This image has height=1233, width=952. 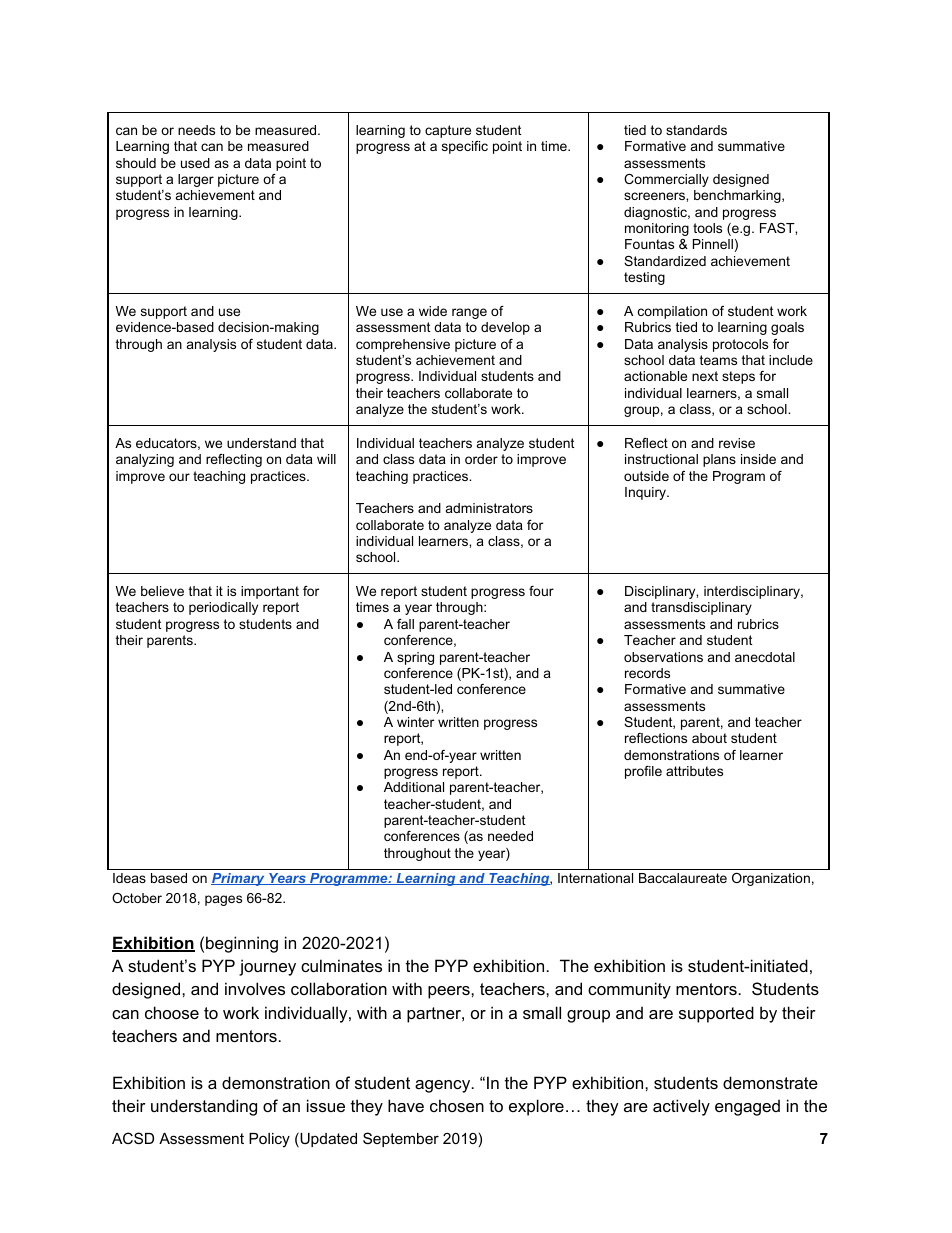 What do you see at coordinates (195, 163) in the image?
I see `used` at bounding box center [195, 163].
